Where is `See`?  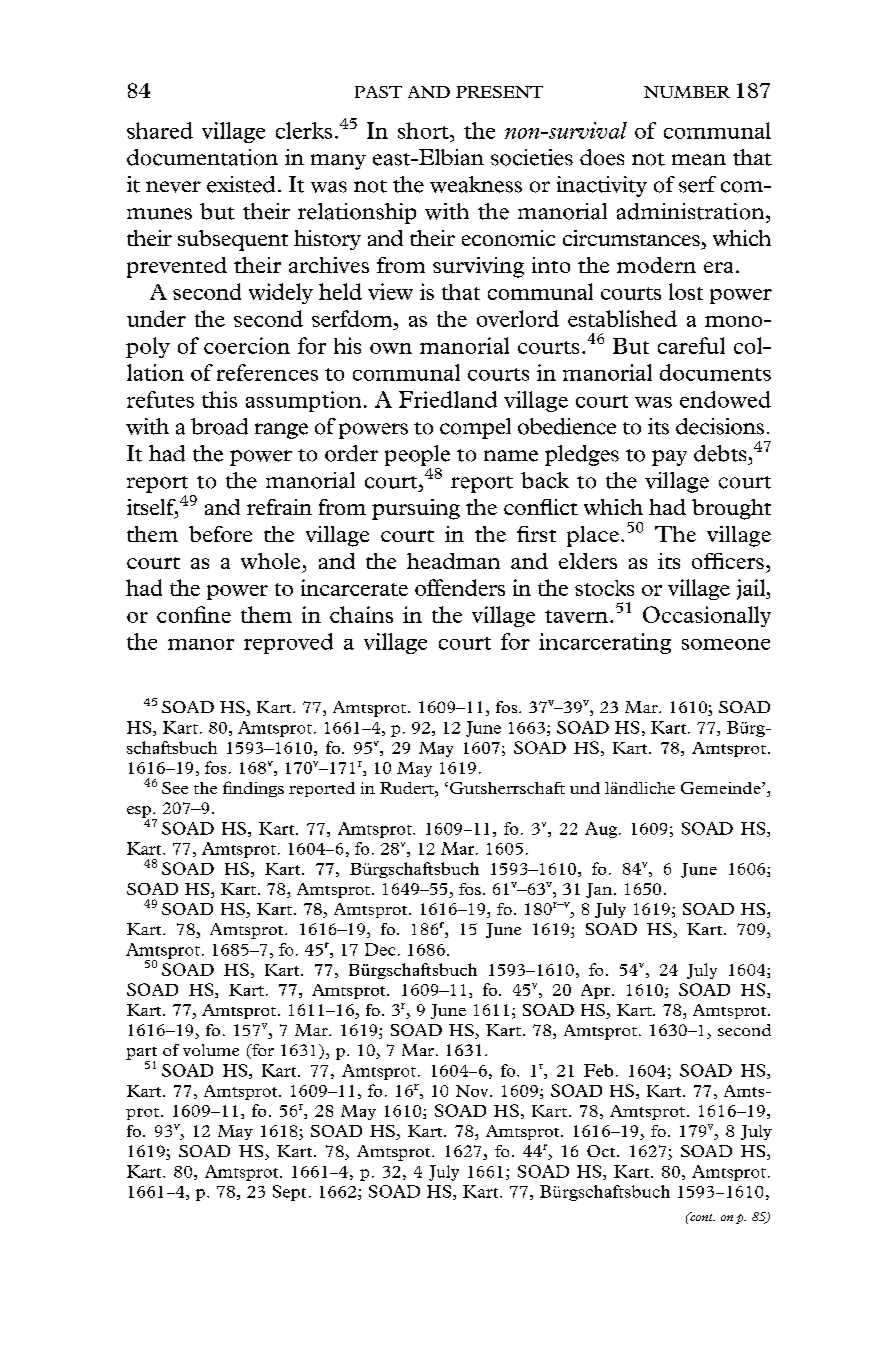
See is located at coordinates (175, 788).
